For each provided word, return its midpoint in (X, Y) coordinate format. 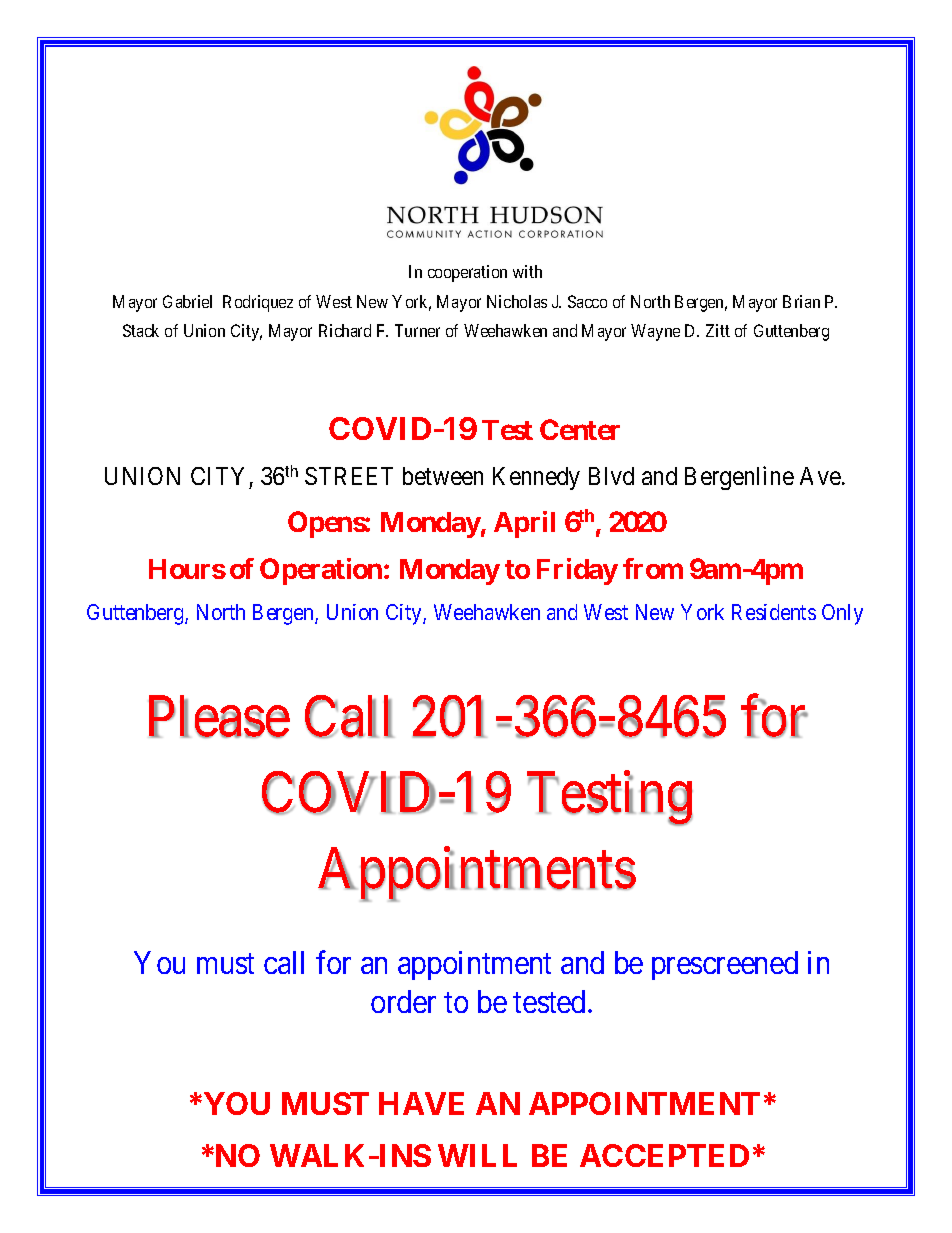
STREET (349, 476)
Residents (774, 612)
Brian (801, 301)
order (403, 1001)
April (524, 524)
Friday (577, 571)
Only (842, 614)
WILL (477, 1155)
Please (219, 717)
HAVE (421, 1103)
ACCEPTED (664, 1155)
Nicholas (517, 301)
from (653, 568)
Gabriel (187, 301)
